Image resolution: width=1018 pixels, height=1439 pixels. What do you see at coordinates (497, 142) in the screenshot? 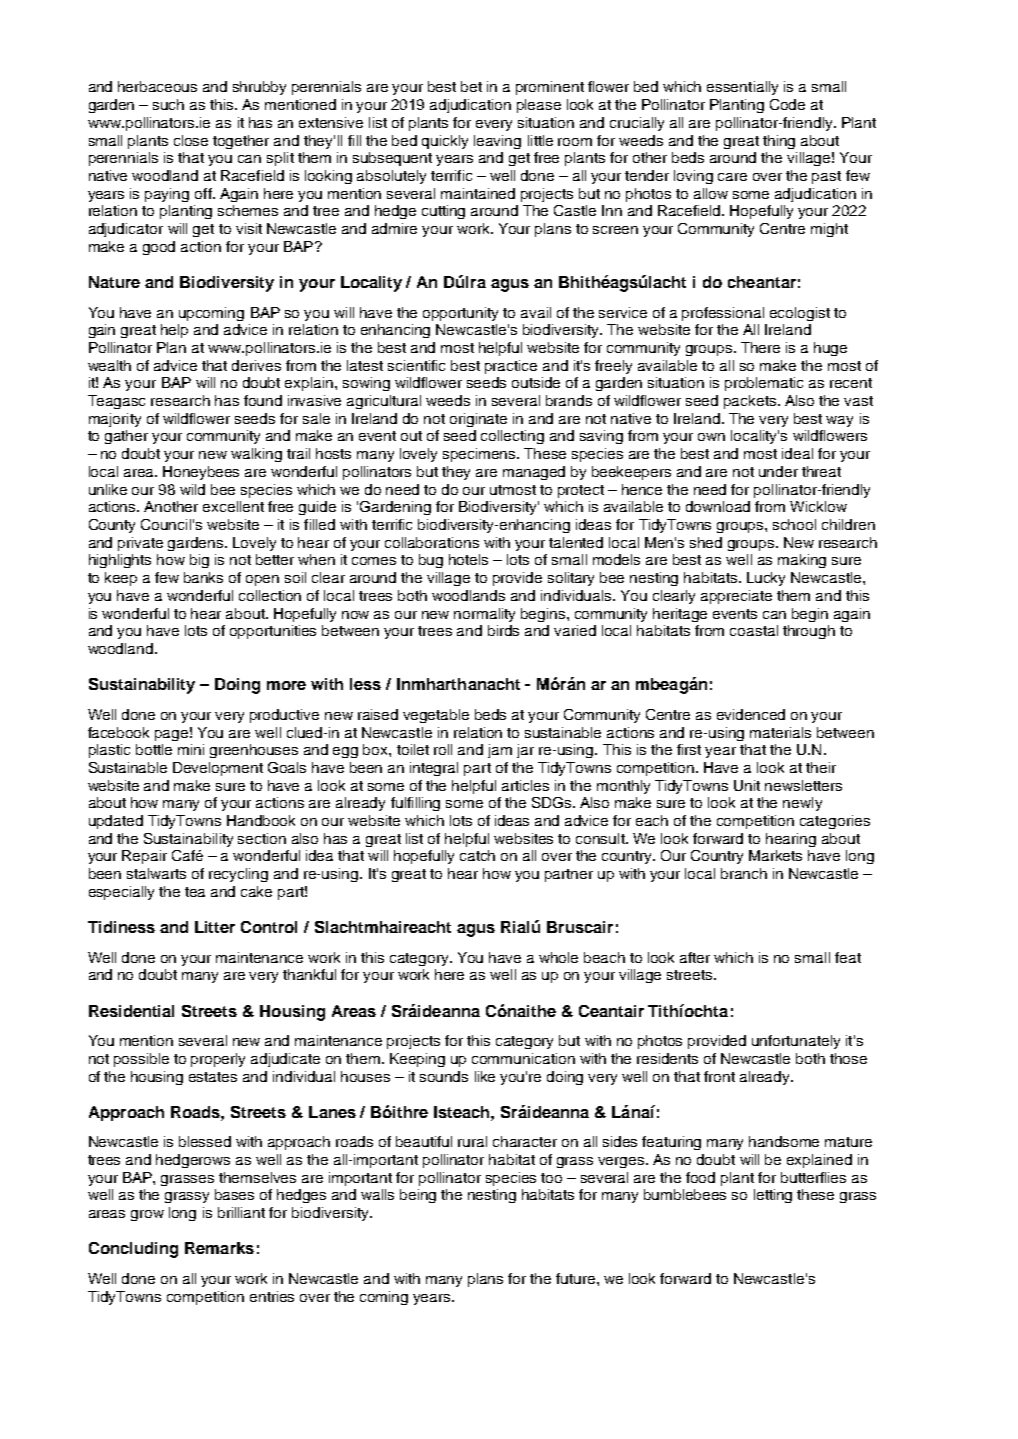
I see `leaving` at bounding box center [497, 142].
